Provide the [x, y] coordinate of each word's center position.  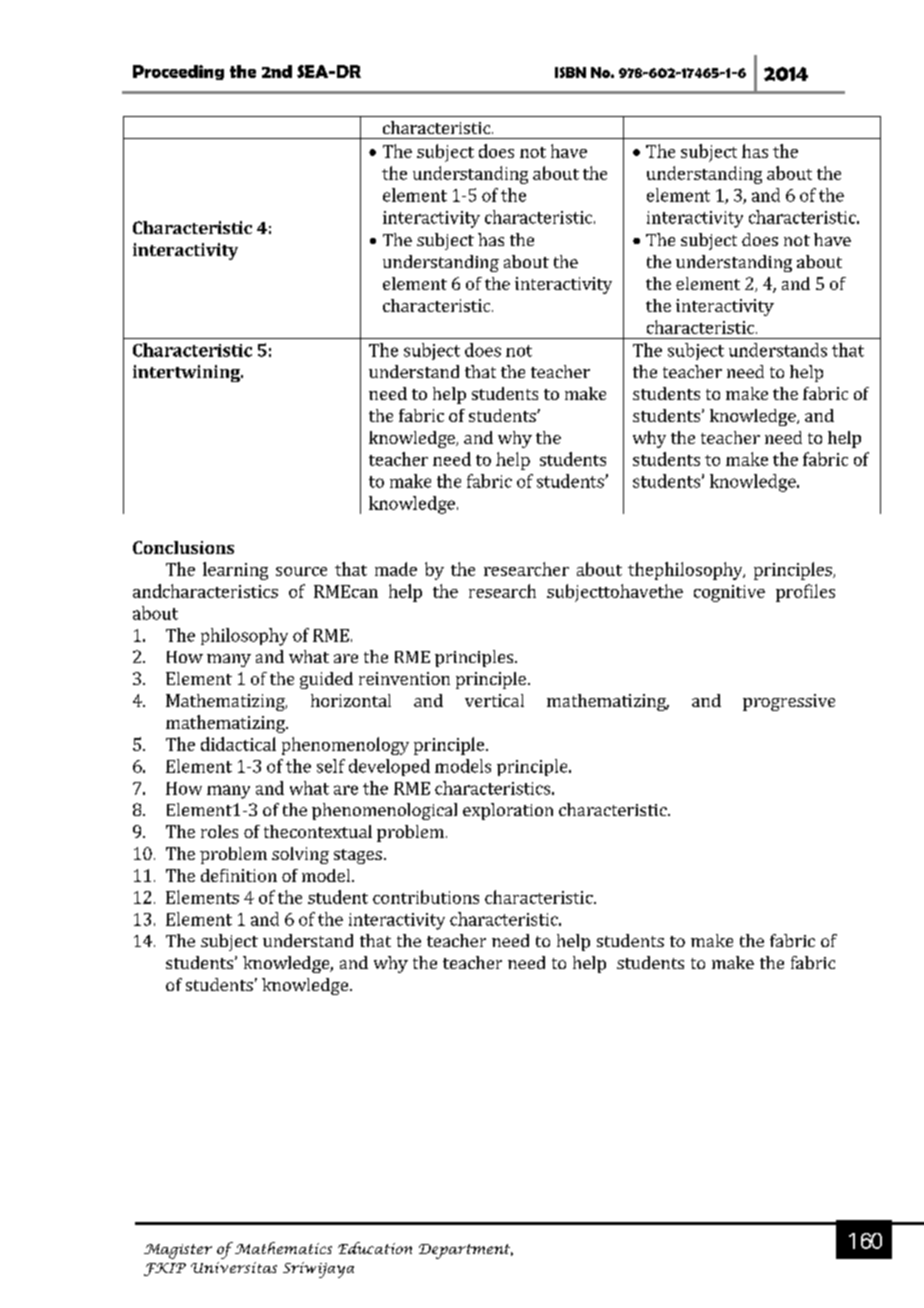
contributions [426, 897]
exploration [508, 811]
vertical [494, 700]
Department [466, 1251]
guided [326, 680]
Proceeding [178, 72]
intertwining [187, 373]
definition [239, 875]
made [396, 569]
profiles [805, 593]
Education [375, 1248]
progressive [789, 702]
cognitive [729, 593]
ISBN [570, 72]
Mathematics [282, 1248]
